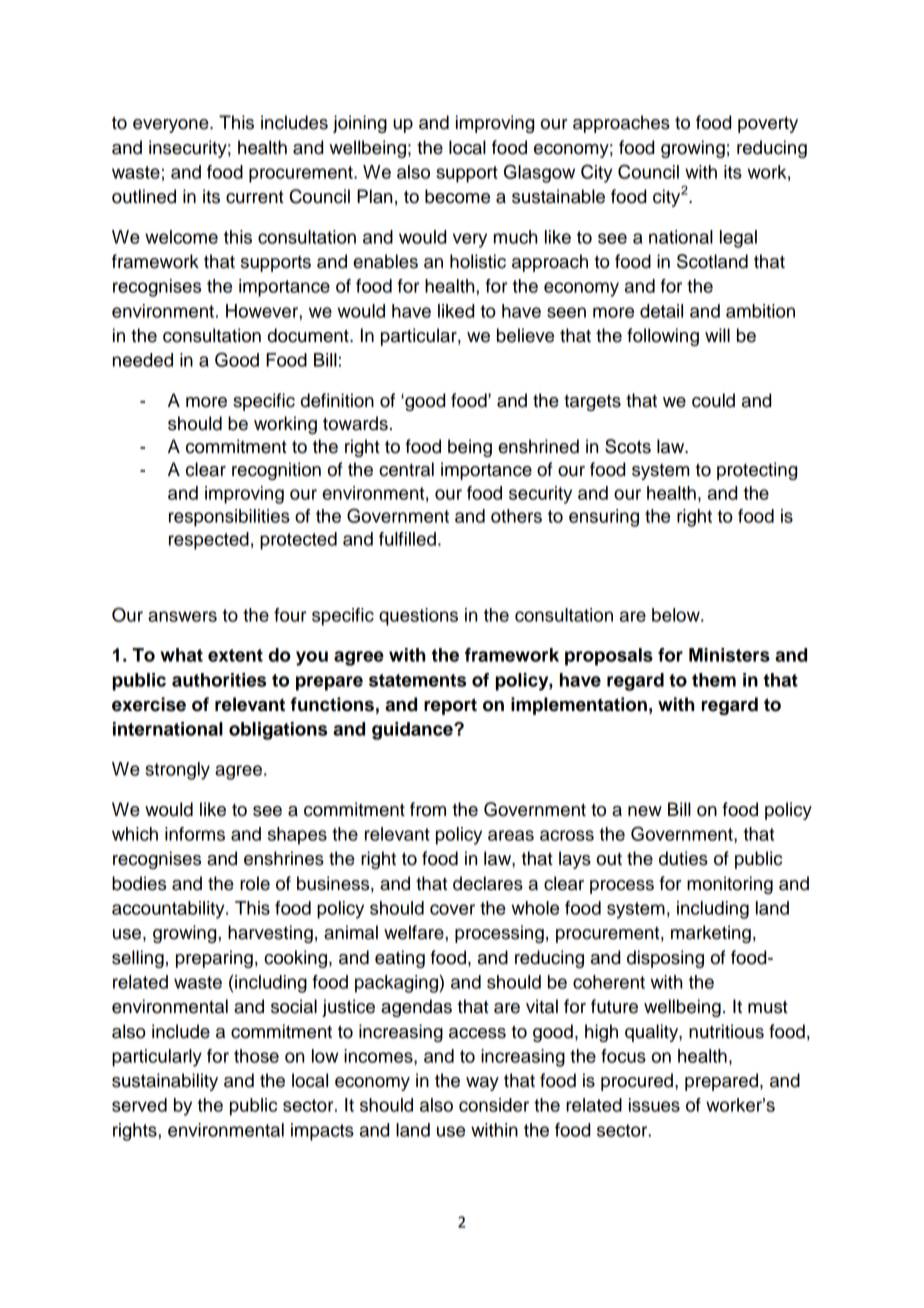  I want to click on become, so click(457, 196).
